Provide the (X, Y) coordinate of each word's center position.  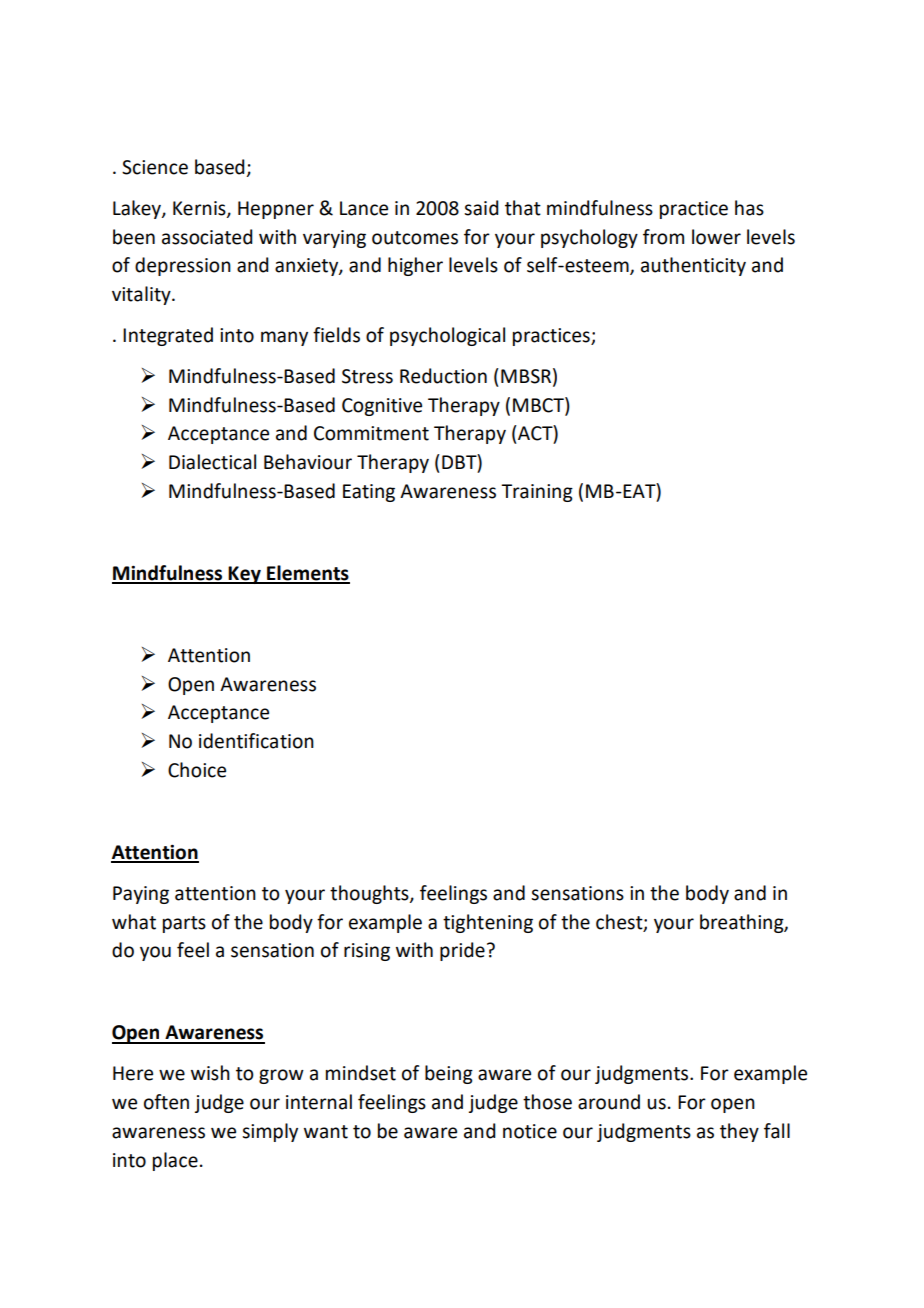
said (481, 208)
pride (462, 951)
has (749, 208)
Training (537, 493)
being (449, 1074)
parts (184, 924)
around (609, 1102)
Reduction (443, 376)
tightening (488, 923)
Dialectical (212, 462)
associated (207, 237)
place (175, 1161)
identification (256, 741)
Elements (307, 574)
